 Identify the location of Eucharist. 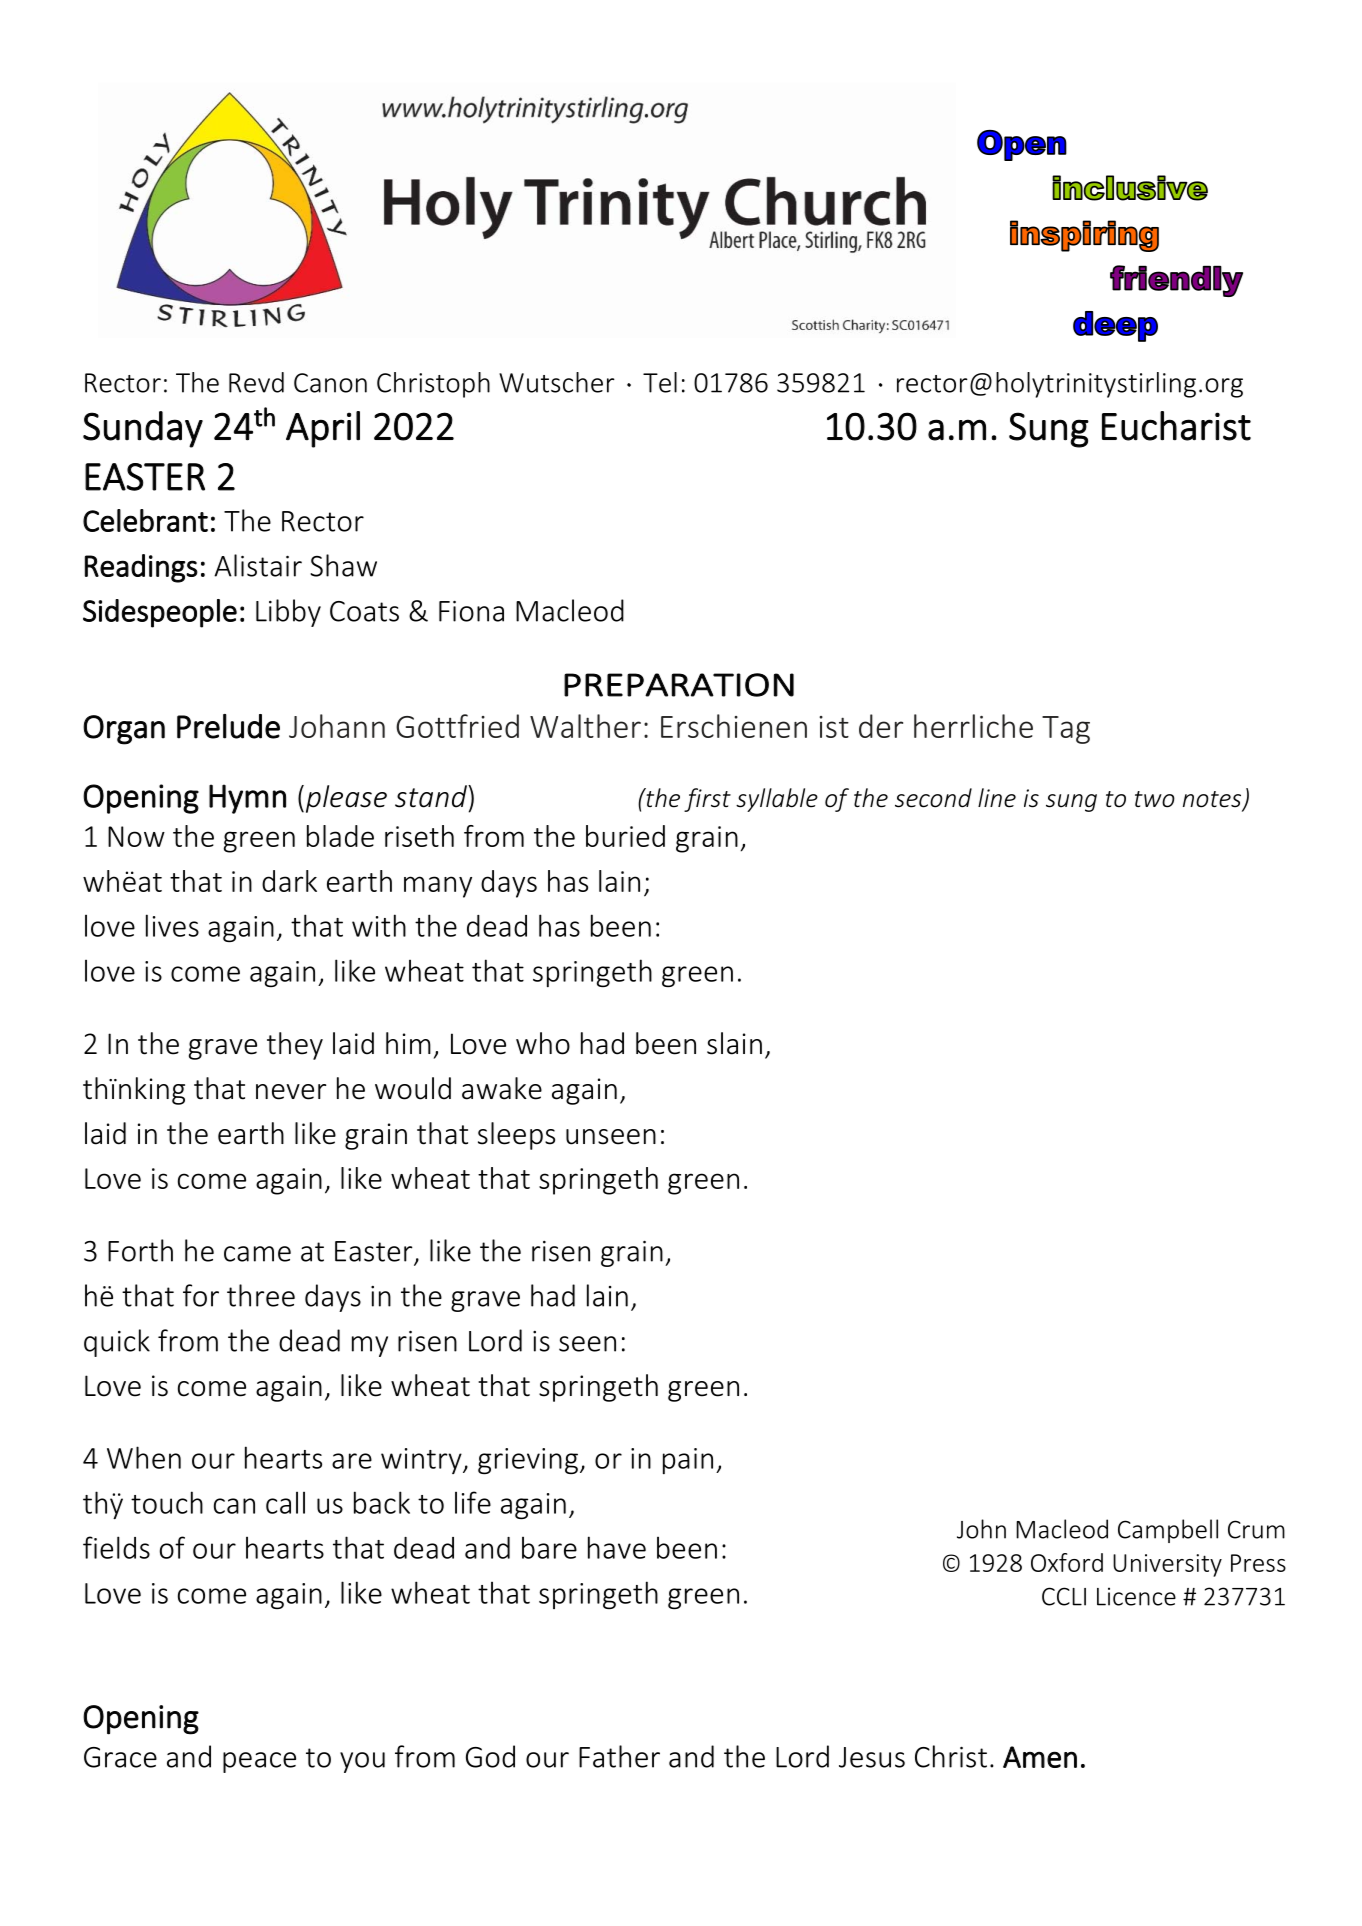
(1176, 426).
